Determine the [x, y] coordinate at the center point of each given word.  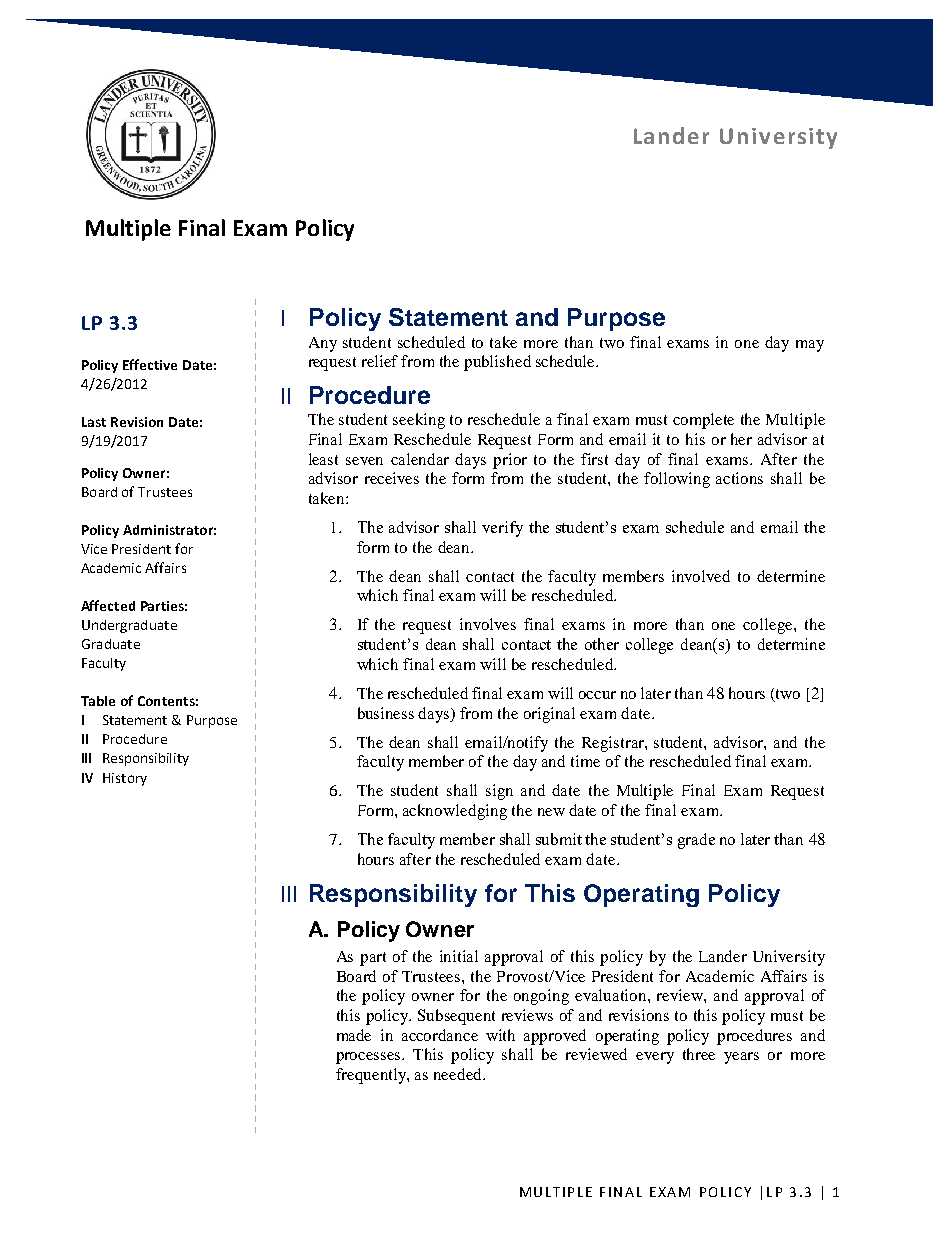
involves [488, 624]
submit [559, 839]
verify [502, 529]
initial [459, 956]
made [354, 1035]
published [497, 363]
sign [499, 792]
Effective [150, 364]
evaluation [612, 995]
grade [696, 841]
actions [739, 478]
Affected [108, 605]
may [810, 346]
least [323, 459]
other [602, 644]
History [125, 779]
